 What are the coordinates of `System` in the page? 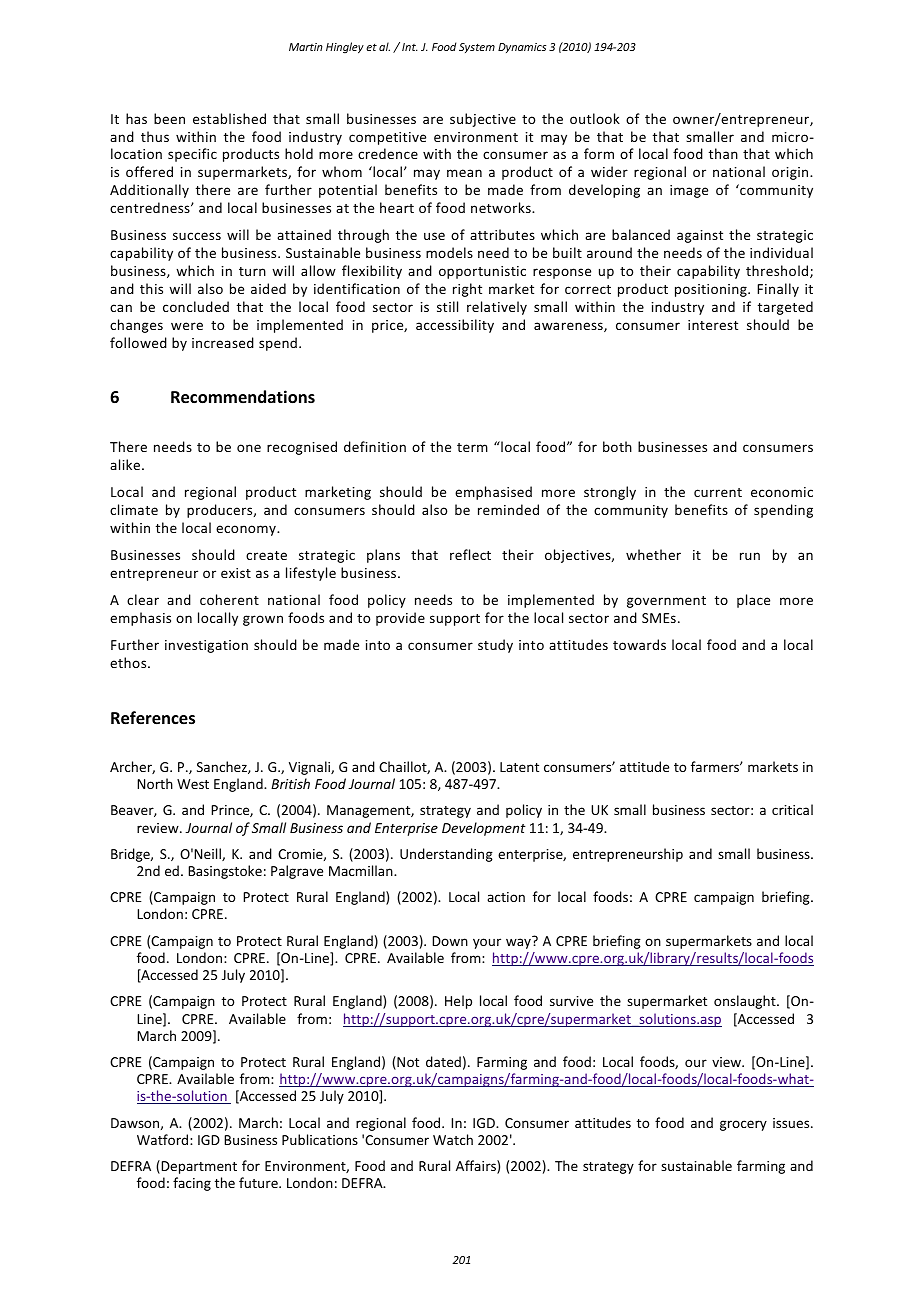 It's located at (477, 48).
